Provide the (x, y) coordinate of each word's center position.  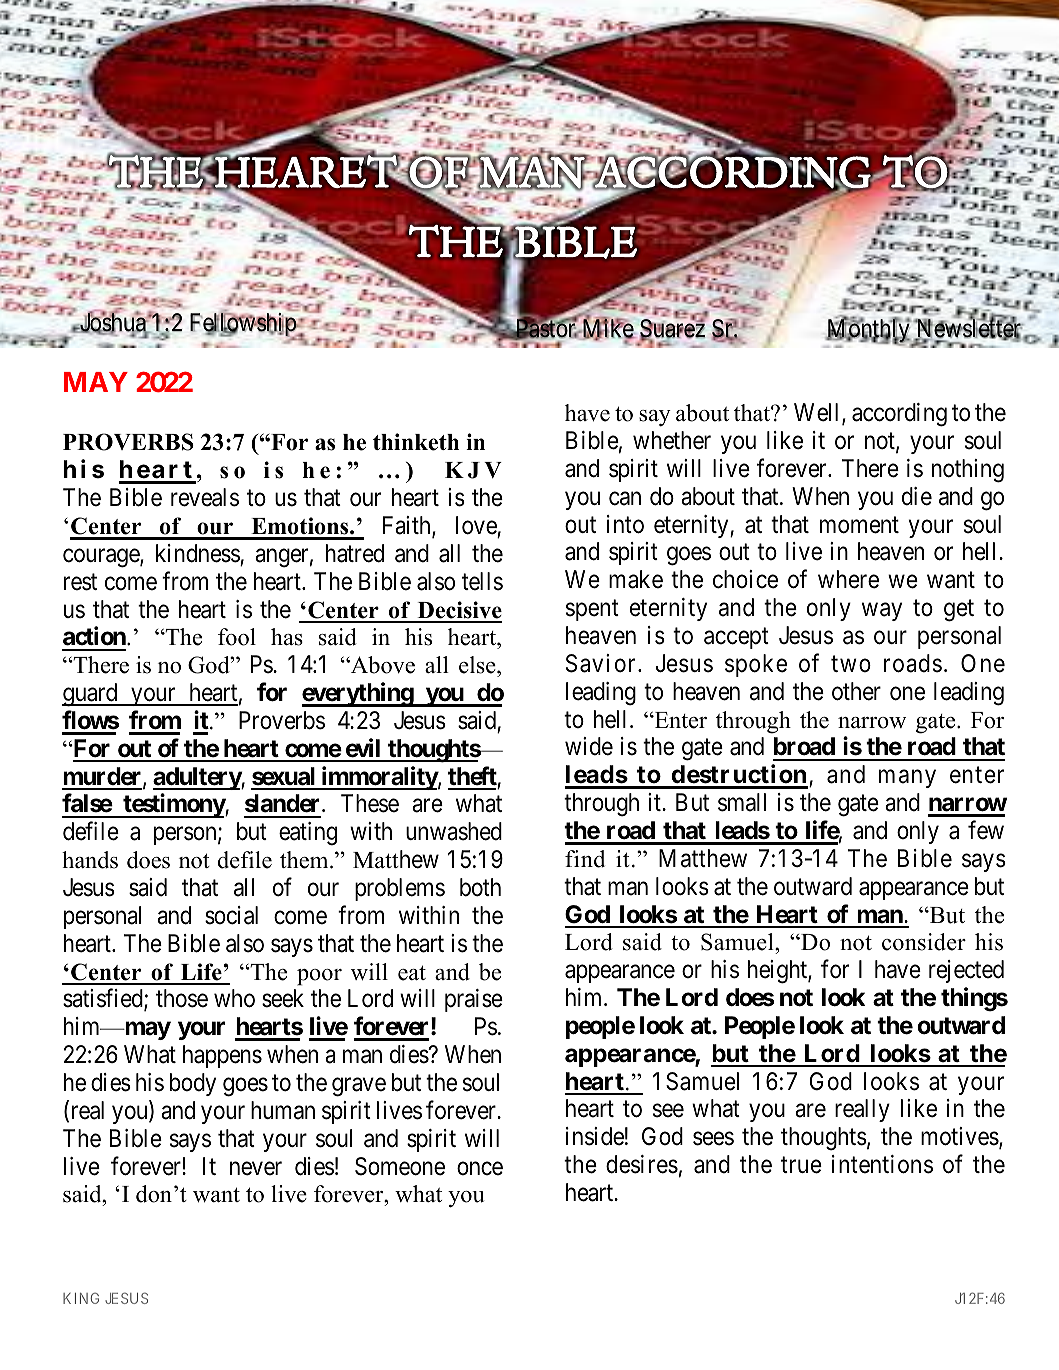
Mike (607, 329)
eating (308, 834)
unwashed (454, 831)
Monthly (869, 331)
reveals (205, 497)
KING (81, 1298)
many (907, 779)
